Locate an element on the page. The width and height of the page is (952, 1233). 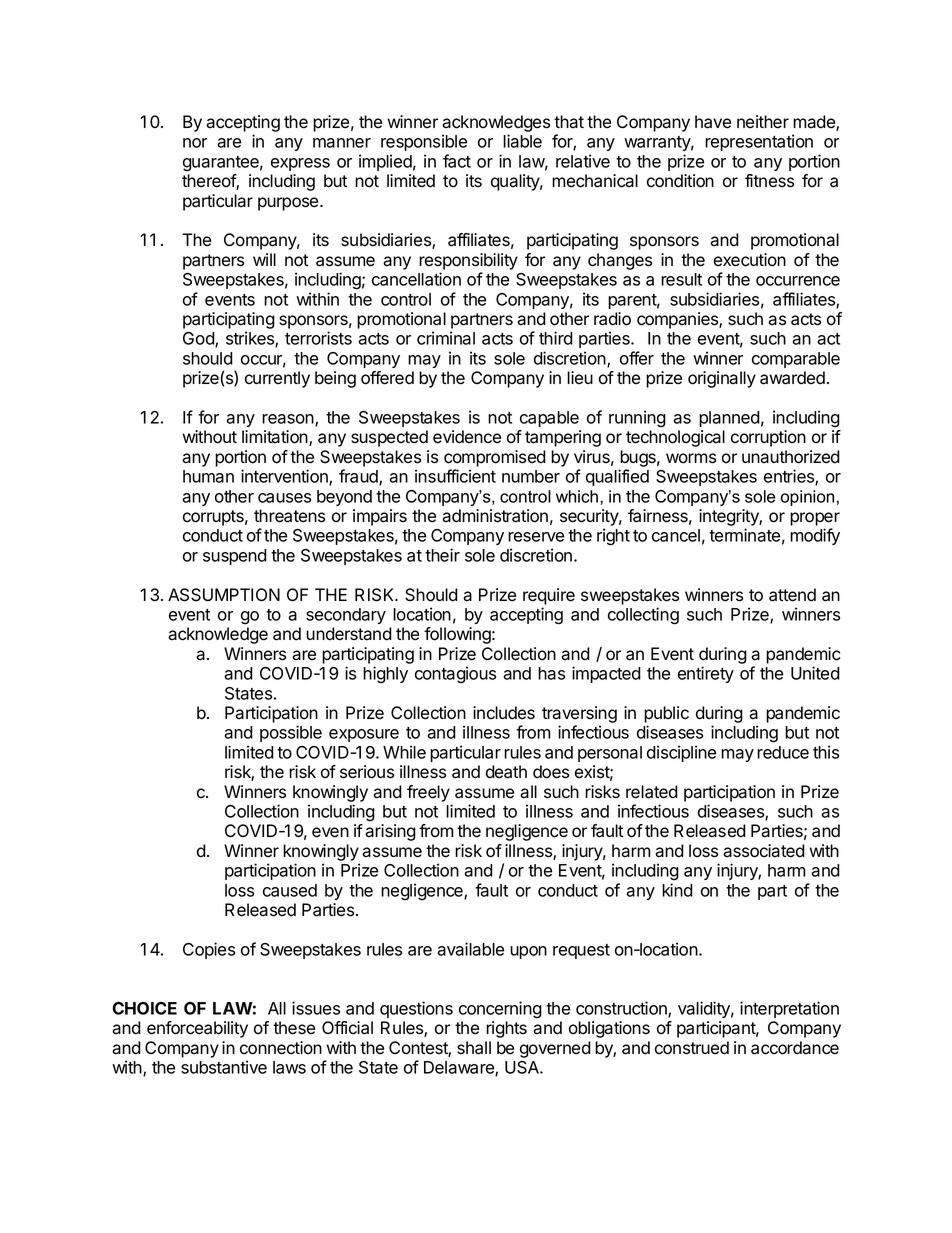
representation is located at coordinates (759, 142).
